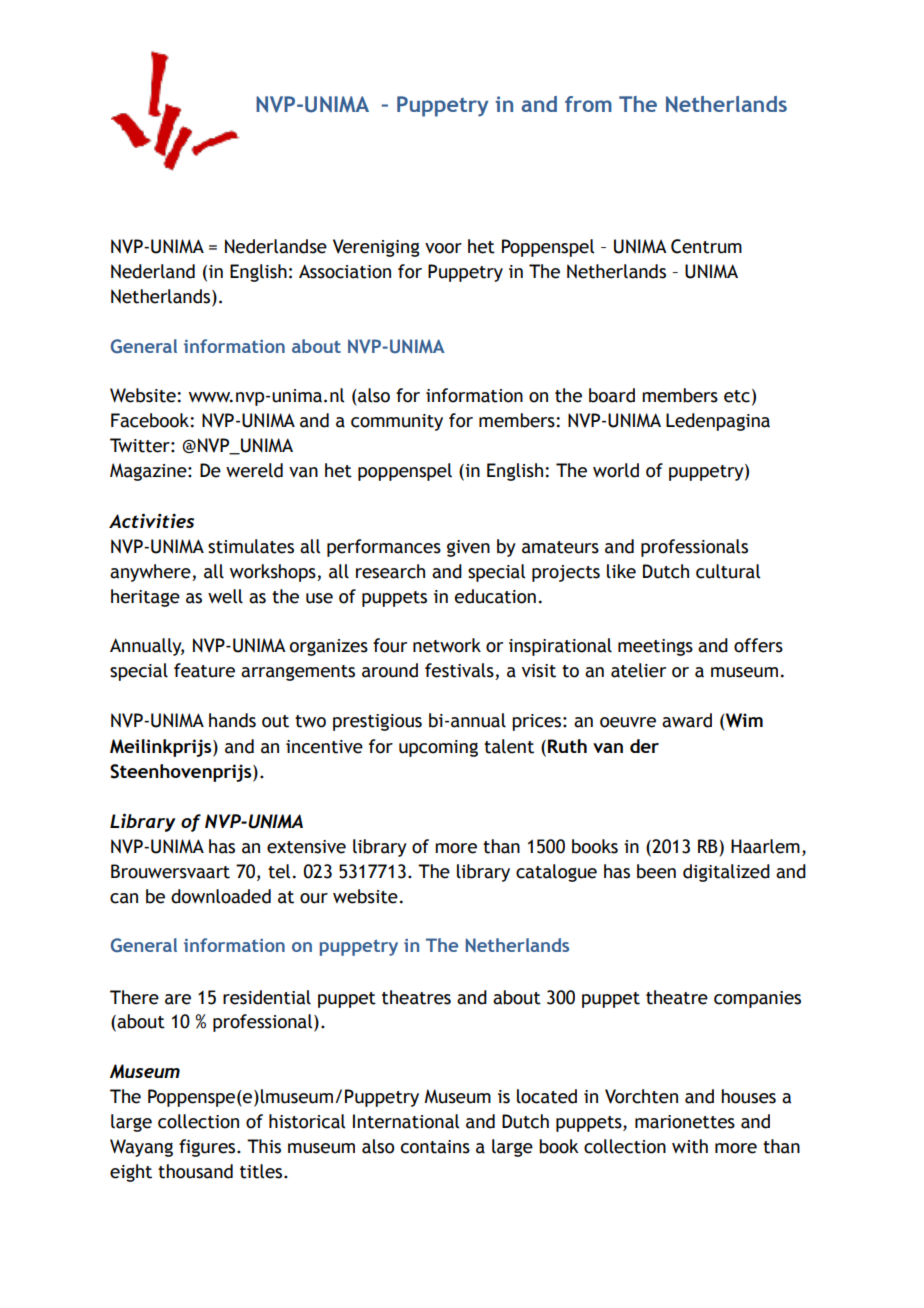 This page has width=924, height=1308. I want to click on from, so click(588, 104).
